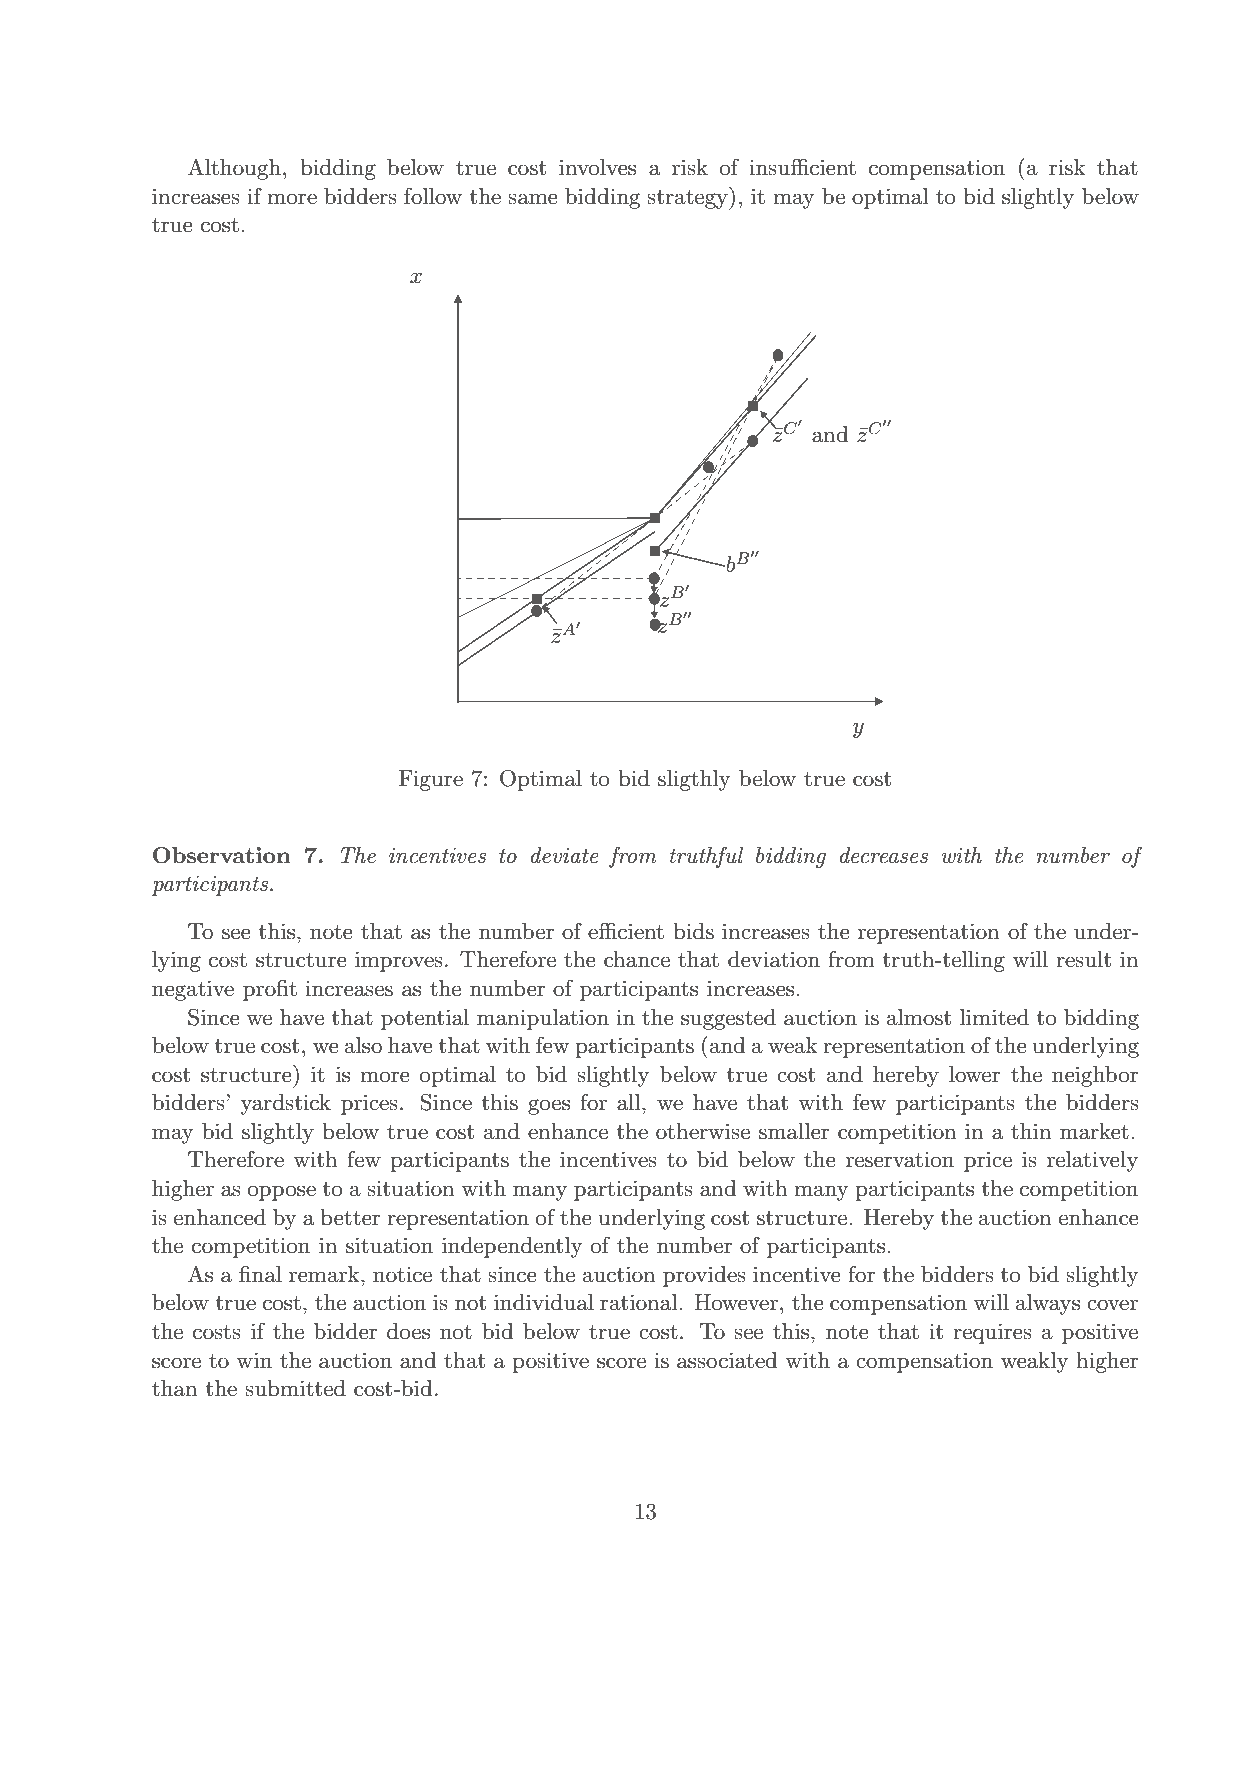 This document has height=1776, width=1255. I want to click on rational, so click(640, 1302).
